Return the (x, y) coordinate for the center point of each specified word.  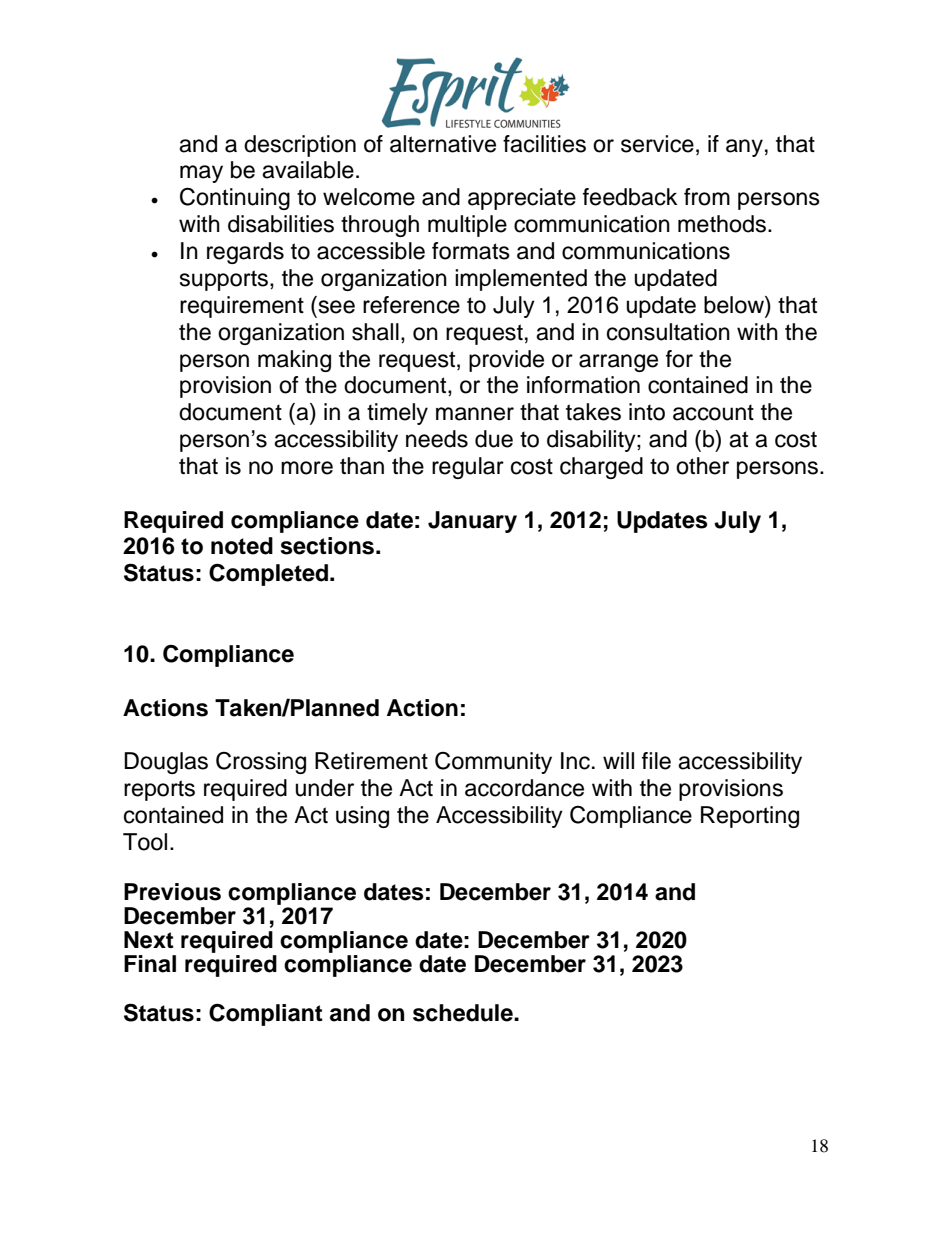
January (472, 522)
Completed (268, 574)
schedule (464, 1013)
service (657, 144)
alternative (443, 144)
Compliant (266, 1014)
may (201, 174)
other (702, 466)
